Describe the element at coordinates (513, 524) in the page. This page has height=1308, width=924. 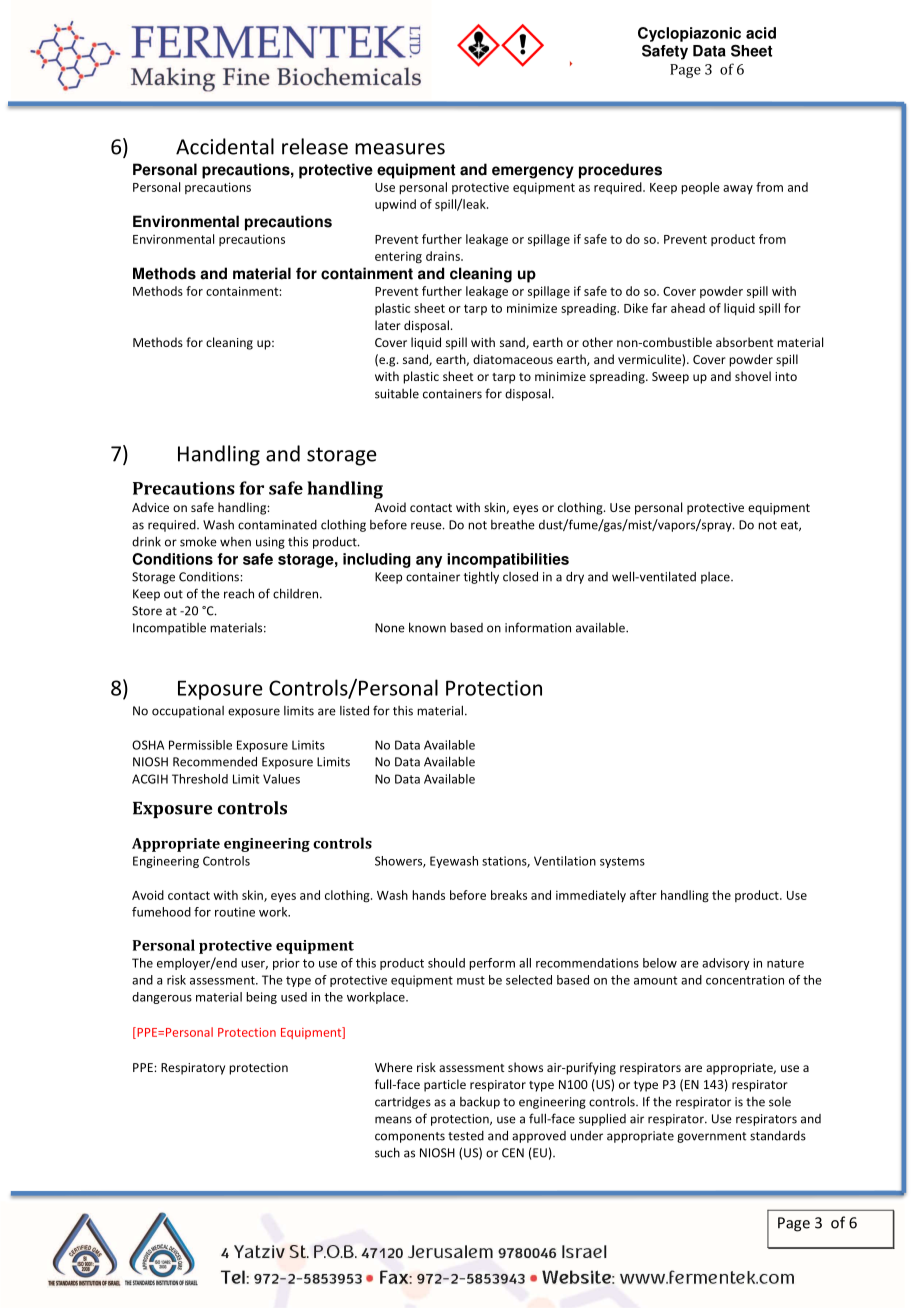
I see `breathe` at that location.
